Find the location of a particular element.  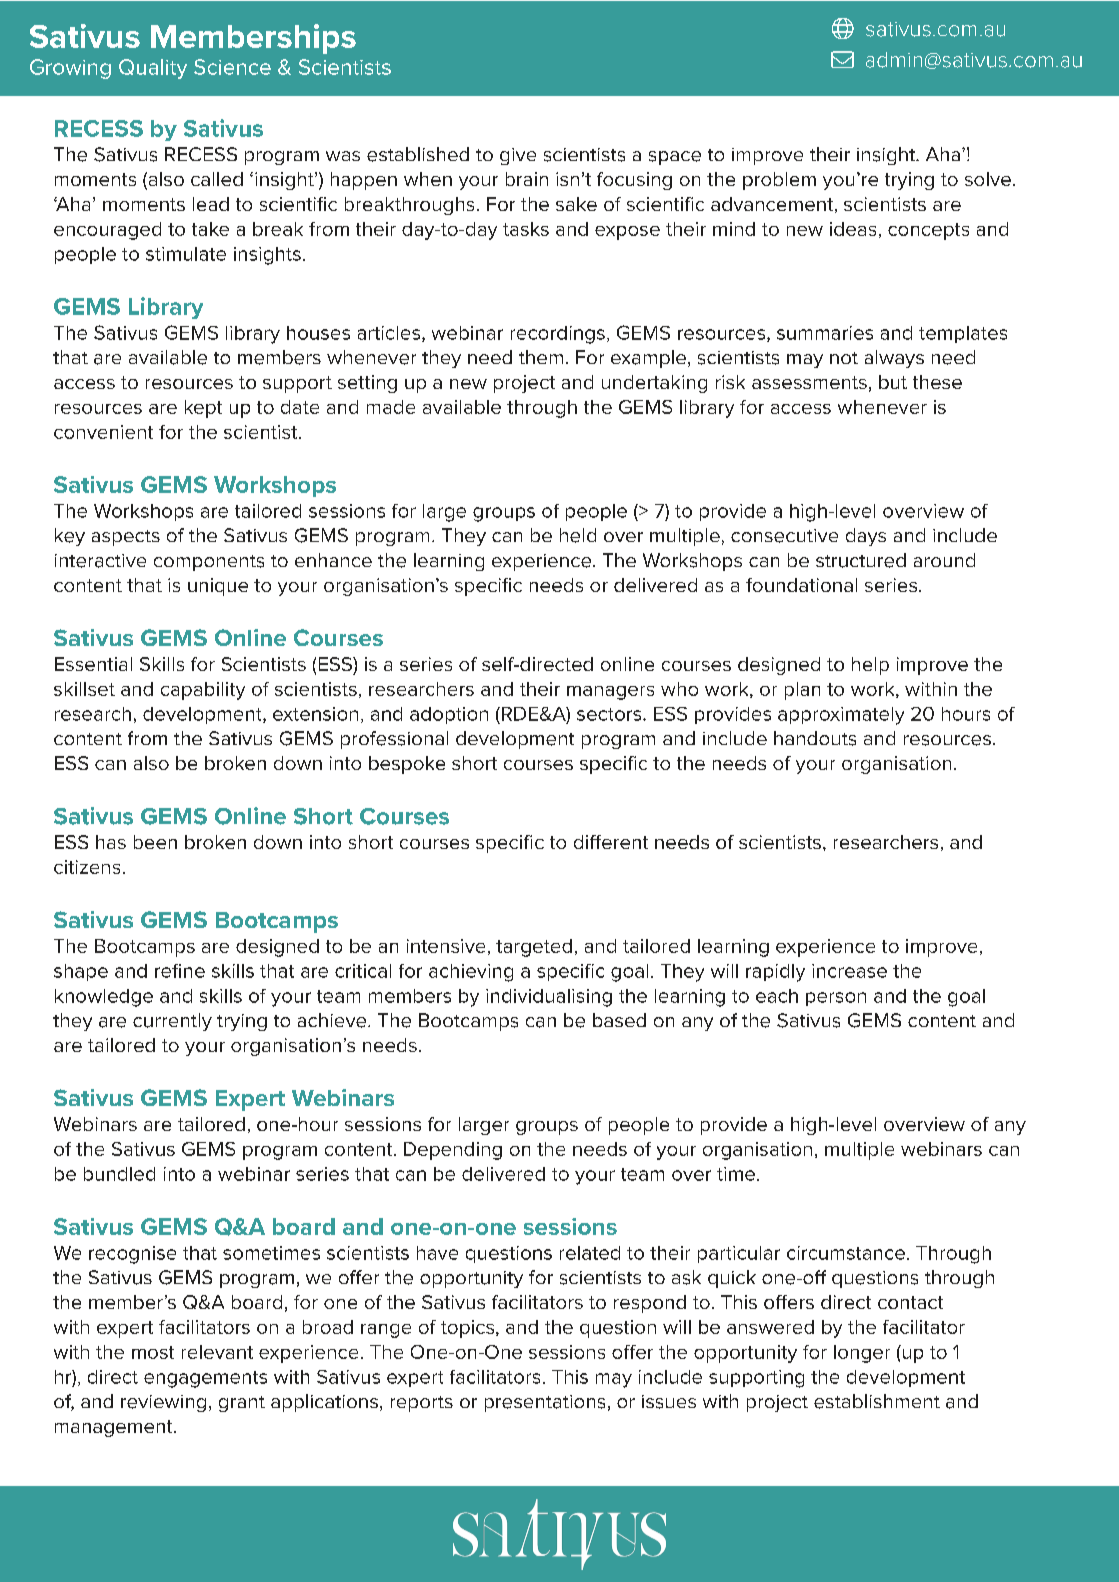

circumstance is located at coordinates (846, 1253).
